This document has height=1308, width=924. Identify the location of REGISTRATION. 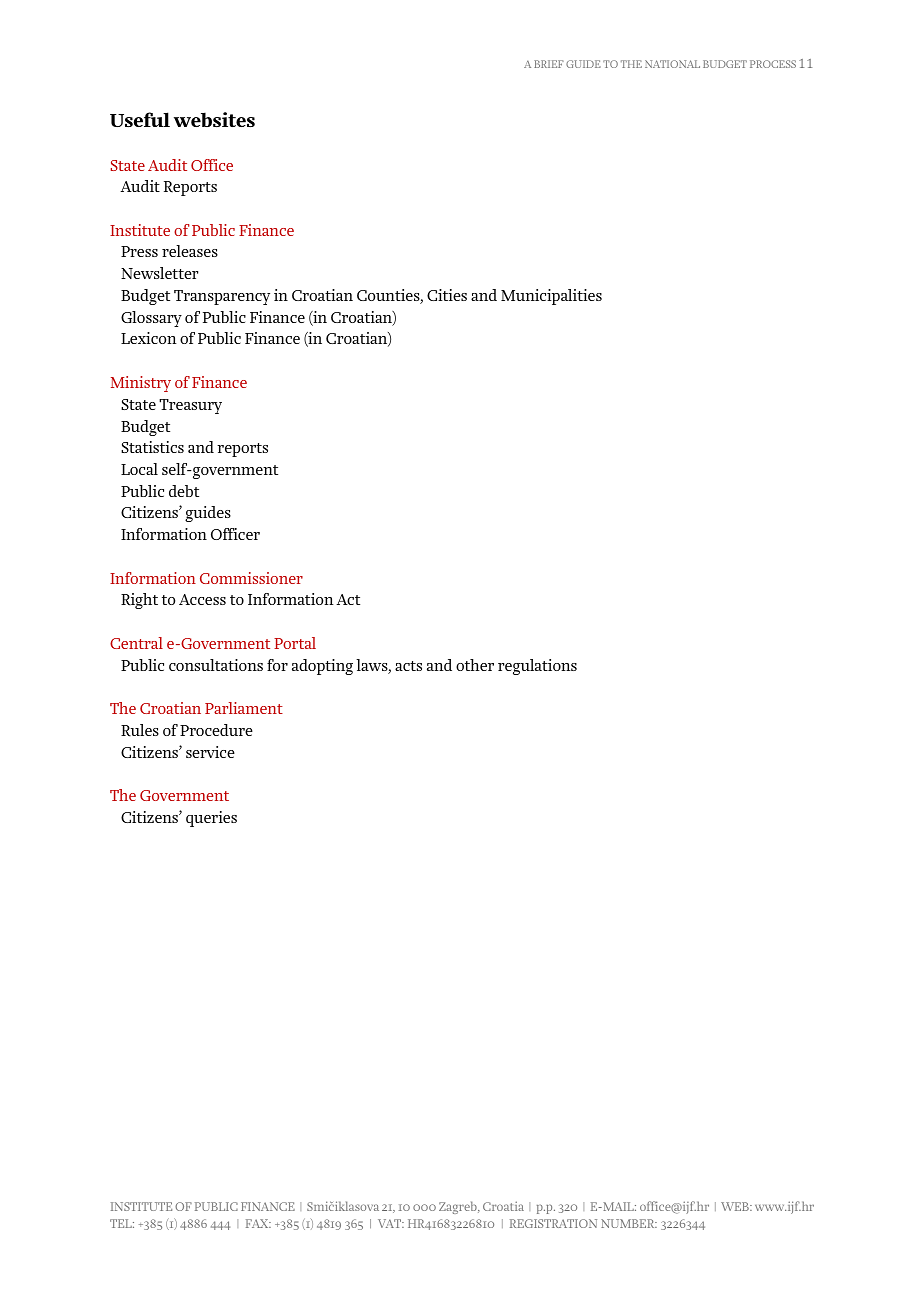
(553, 1223).
